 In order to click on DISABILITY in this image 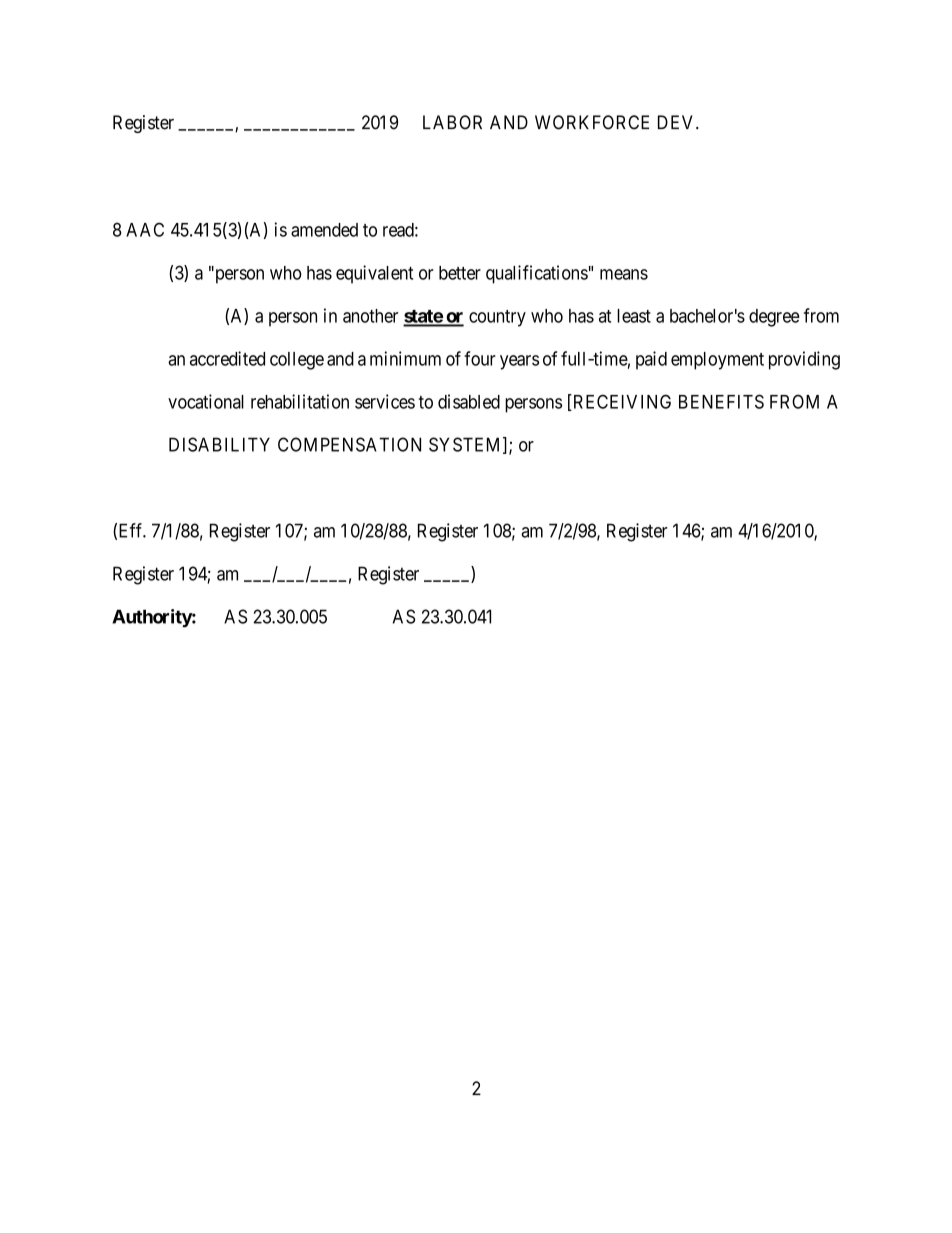, I will do `click(219, 444)`.
